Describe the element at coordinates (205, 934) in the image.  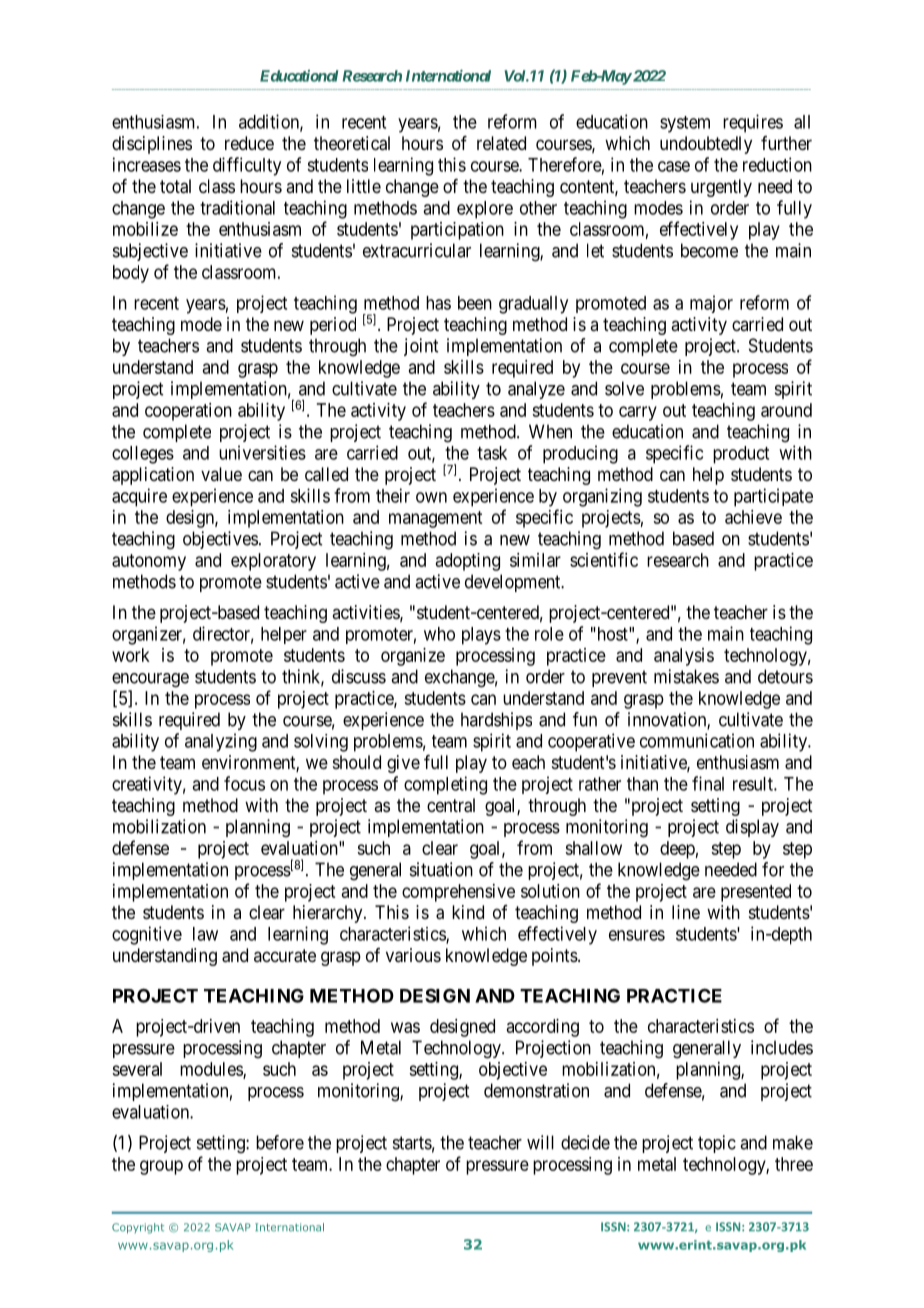
I see `law` at that location.
